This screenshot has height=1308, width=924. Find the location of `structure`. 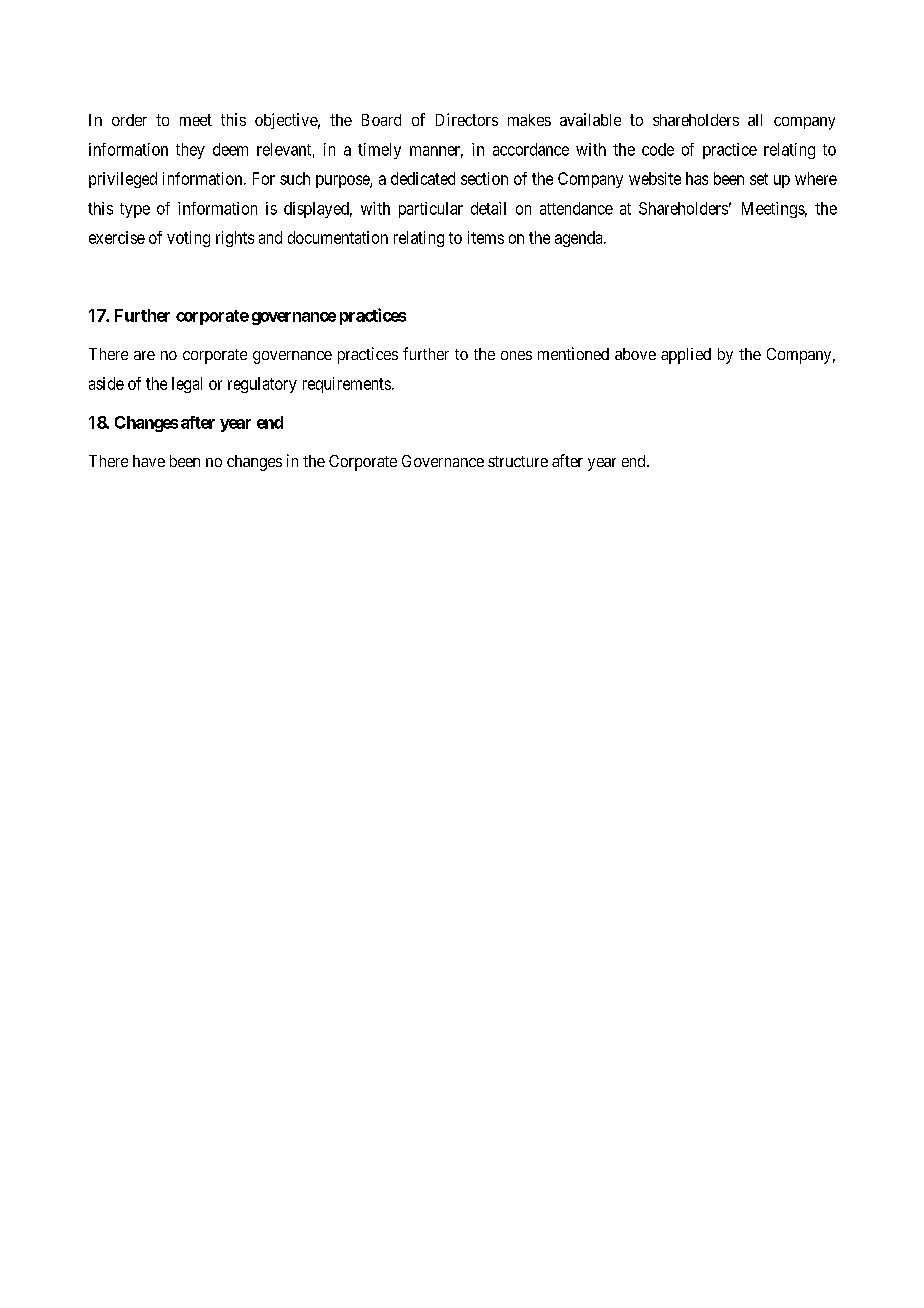

structure is located at coordinates (518, 461).
